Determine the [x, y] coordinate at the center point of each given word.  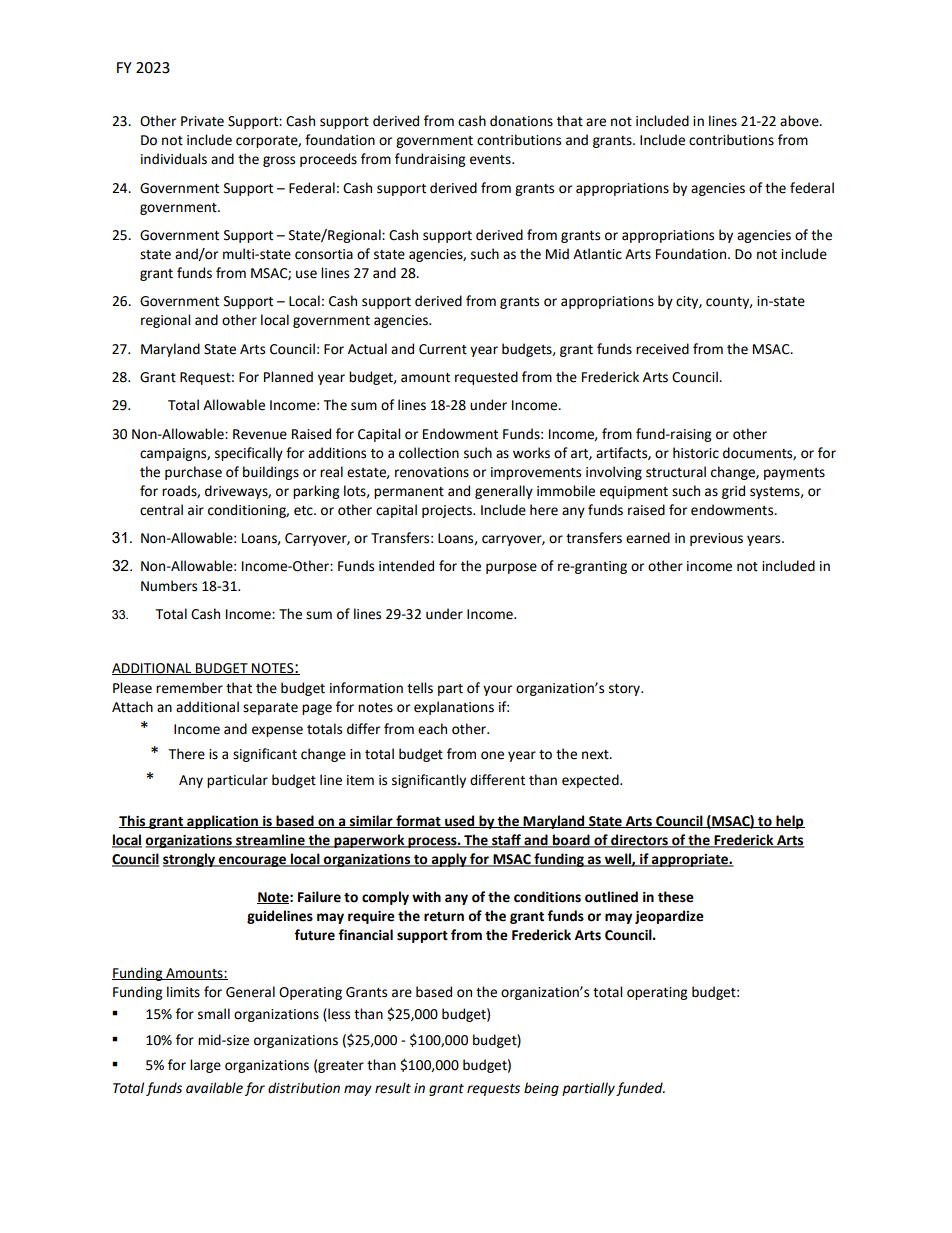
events [491, 160]
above [800, 121]
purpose [511, 568]
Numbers [169, 586]
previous [716, 539]
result [393, 1088]
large [205, 1066]
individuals [174, 159]
